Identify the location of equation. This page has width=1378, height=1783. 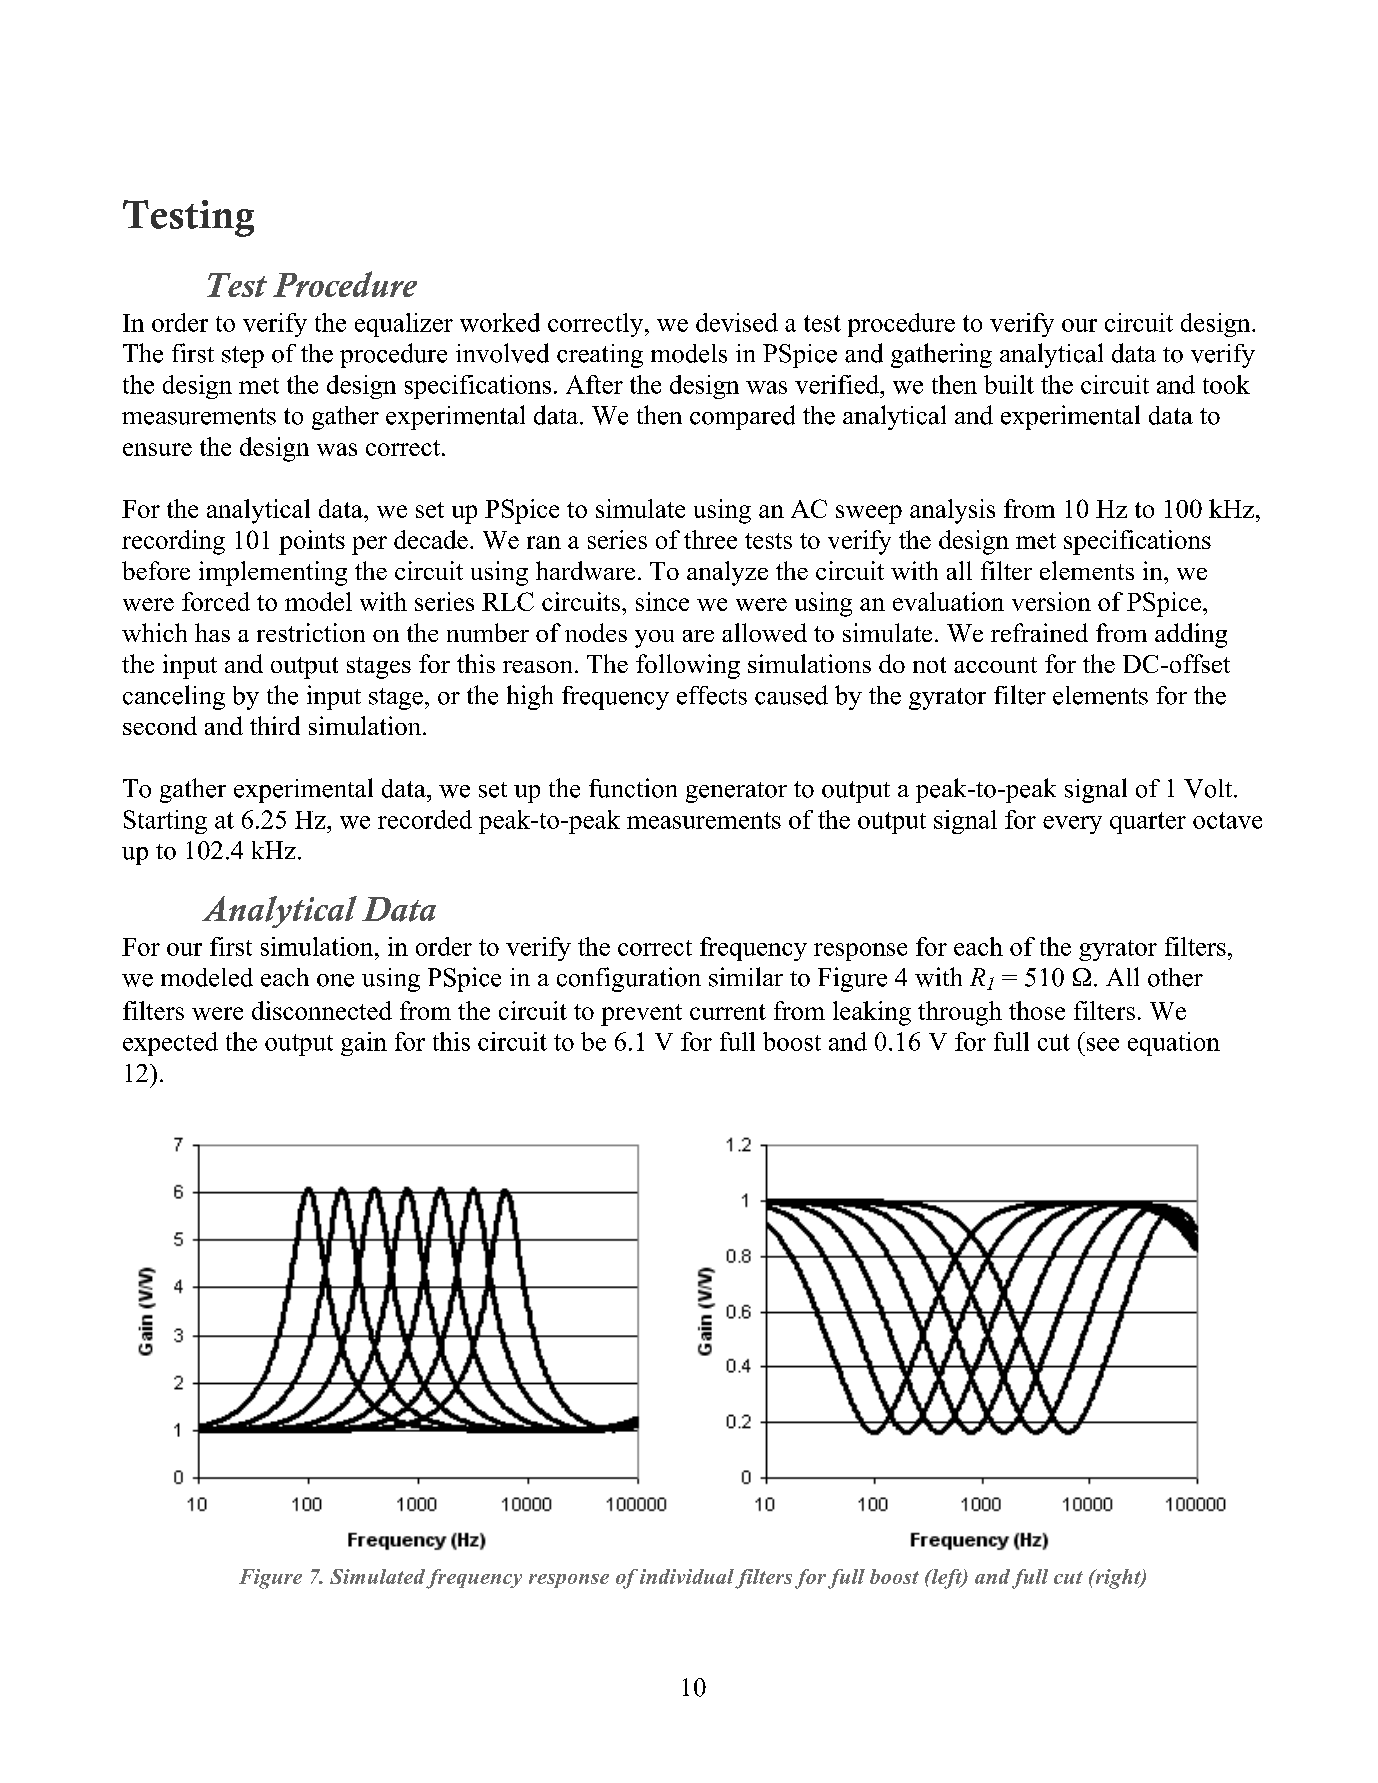
(1174, 1044).
